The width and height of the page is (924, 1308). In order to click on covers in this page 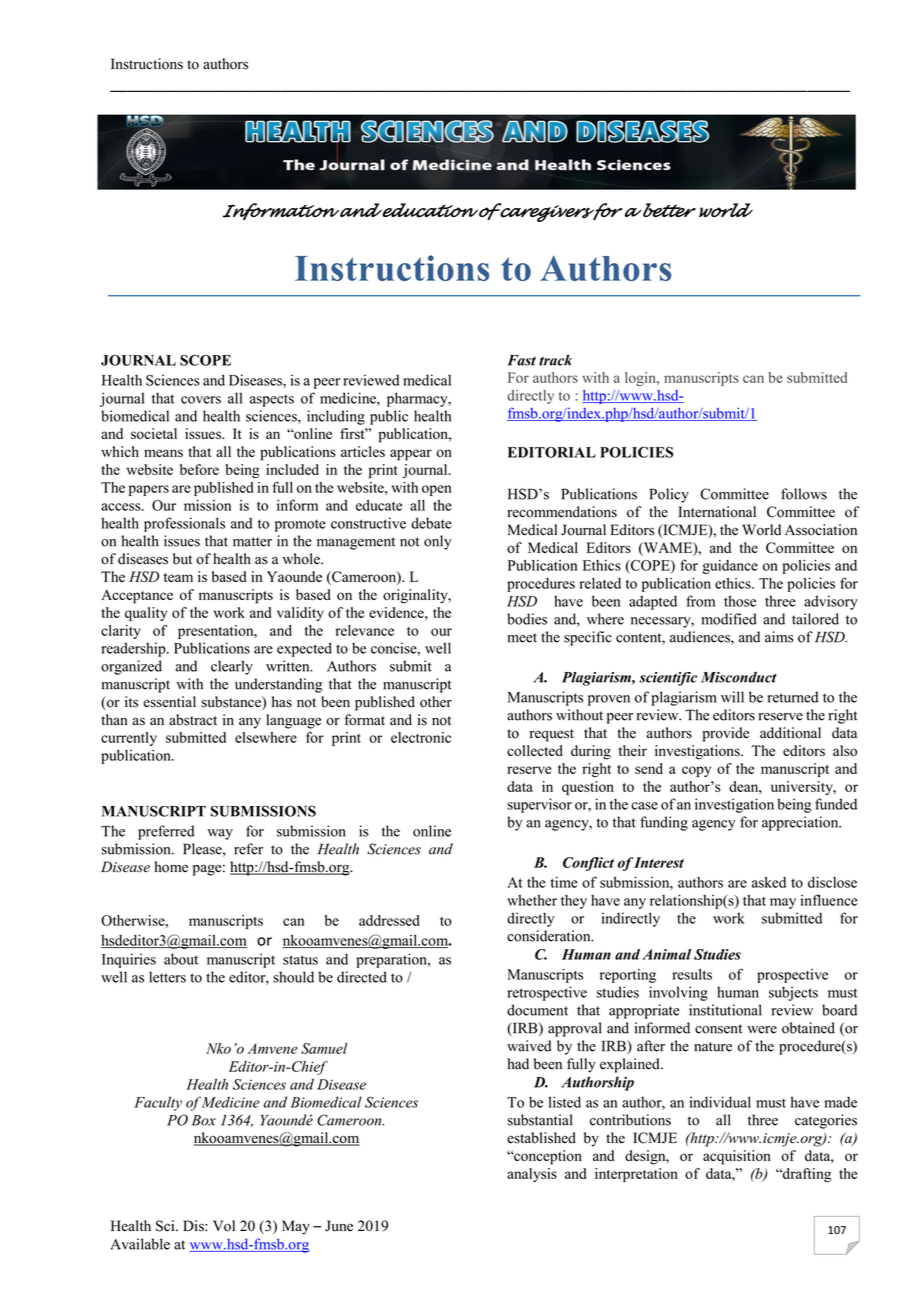, I will do `click(201, 400)`.
